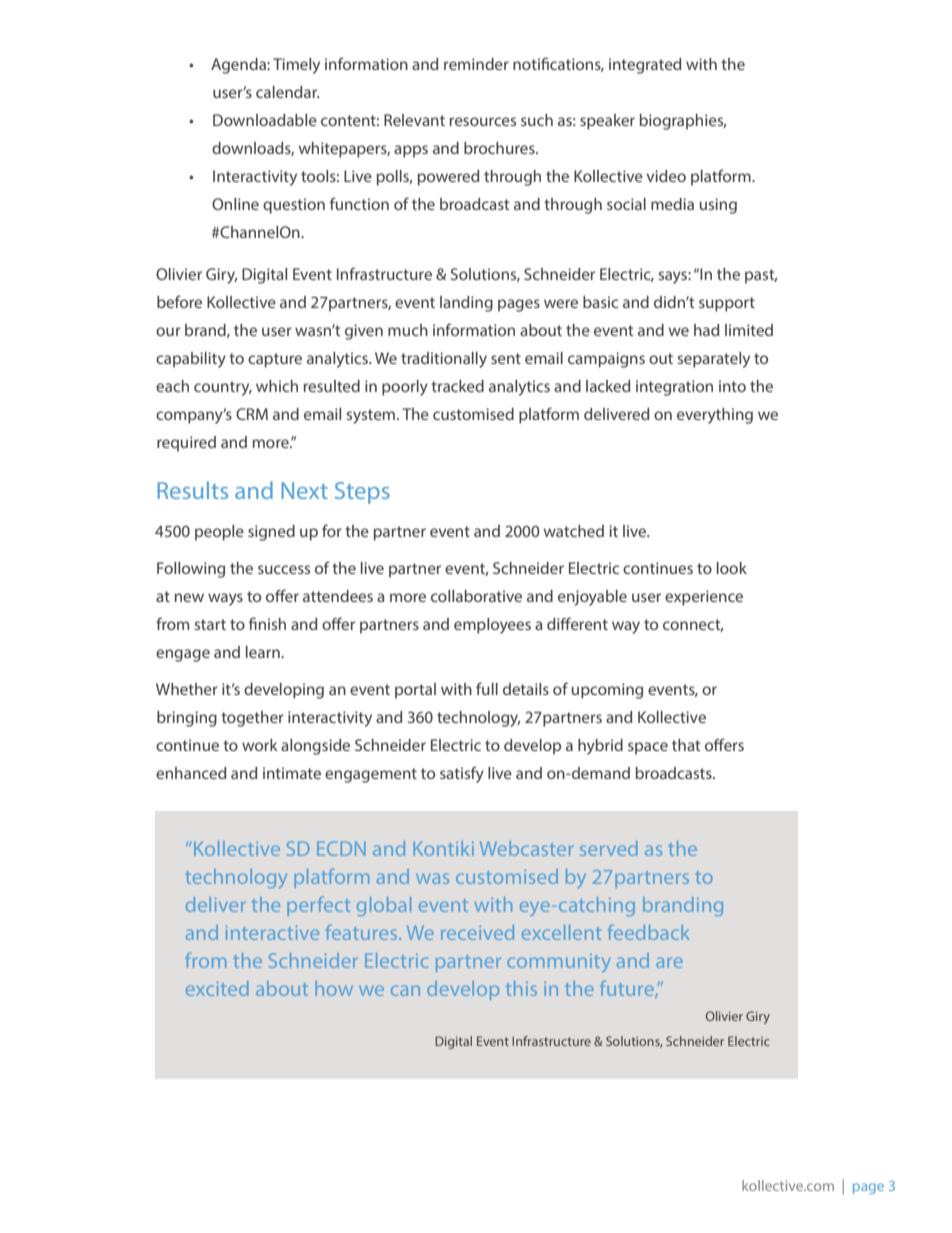 The height and width of the image is (1233, 952). What do you see at coordinates (607, 691) in the image?
I see `upcoming` at bounding box center [607, 691].
